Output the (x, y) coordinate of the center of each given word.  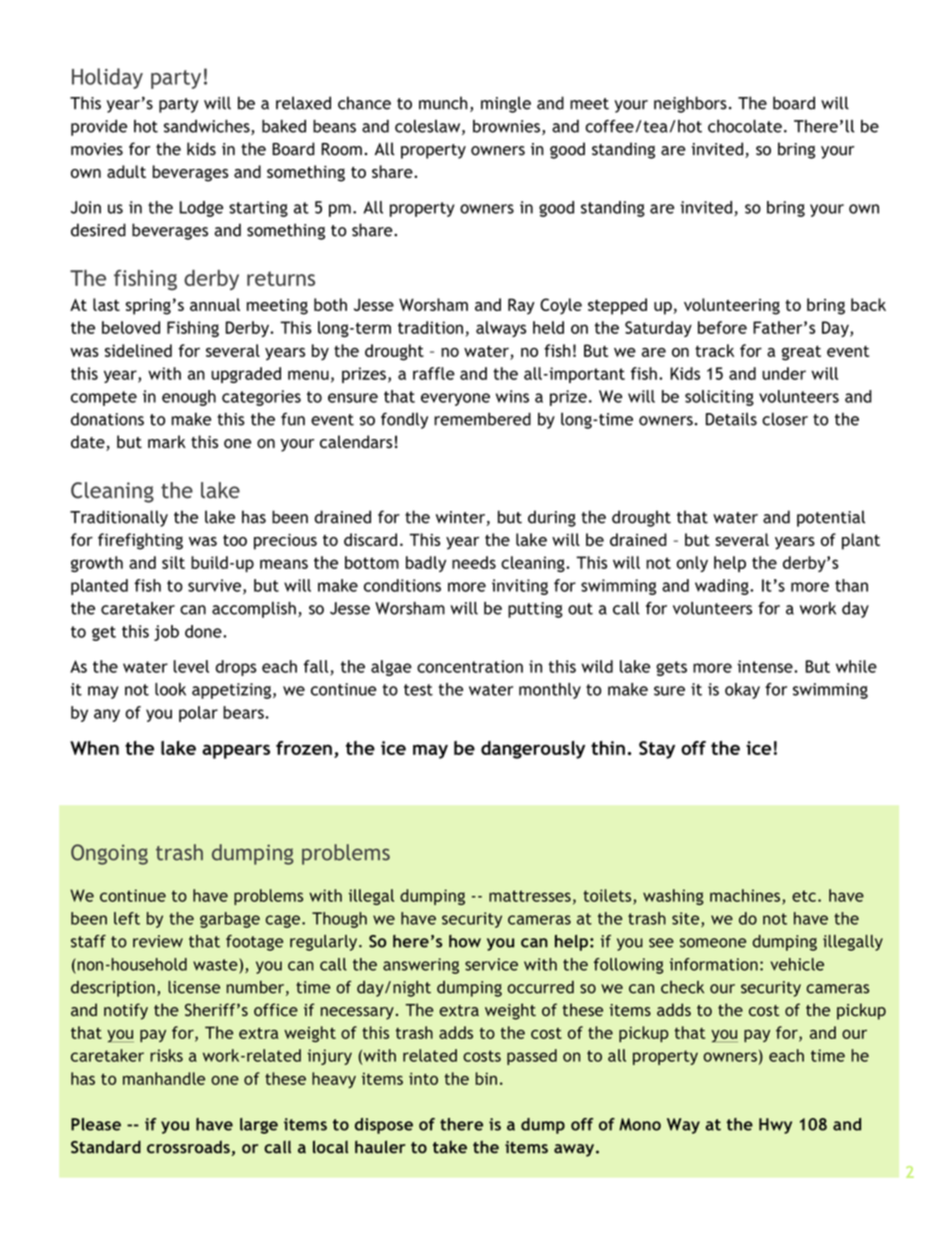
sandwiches (208, 127)
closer (785, 419)
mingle (506, 104)
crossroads (188, 1147)
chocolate (745, 126)
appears (236, 751)
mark (167, 441)
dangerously (533, 750)
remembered (482, 419)
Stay (657, 750)
